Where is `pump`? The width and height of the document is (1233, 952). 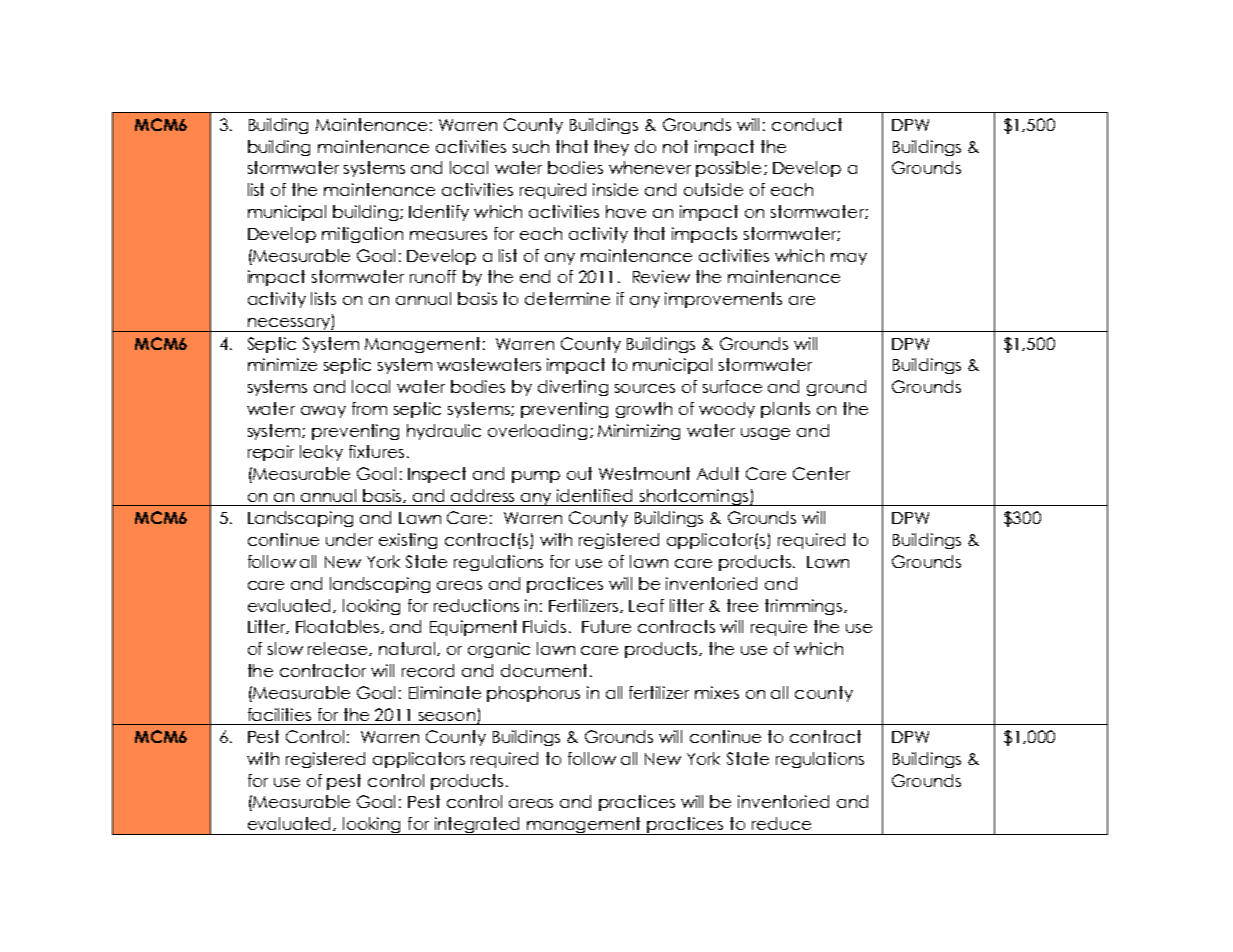 pump is located at coordinates (536, 477).
